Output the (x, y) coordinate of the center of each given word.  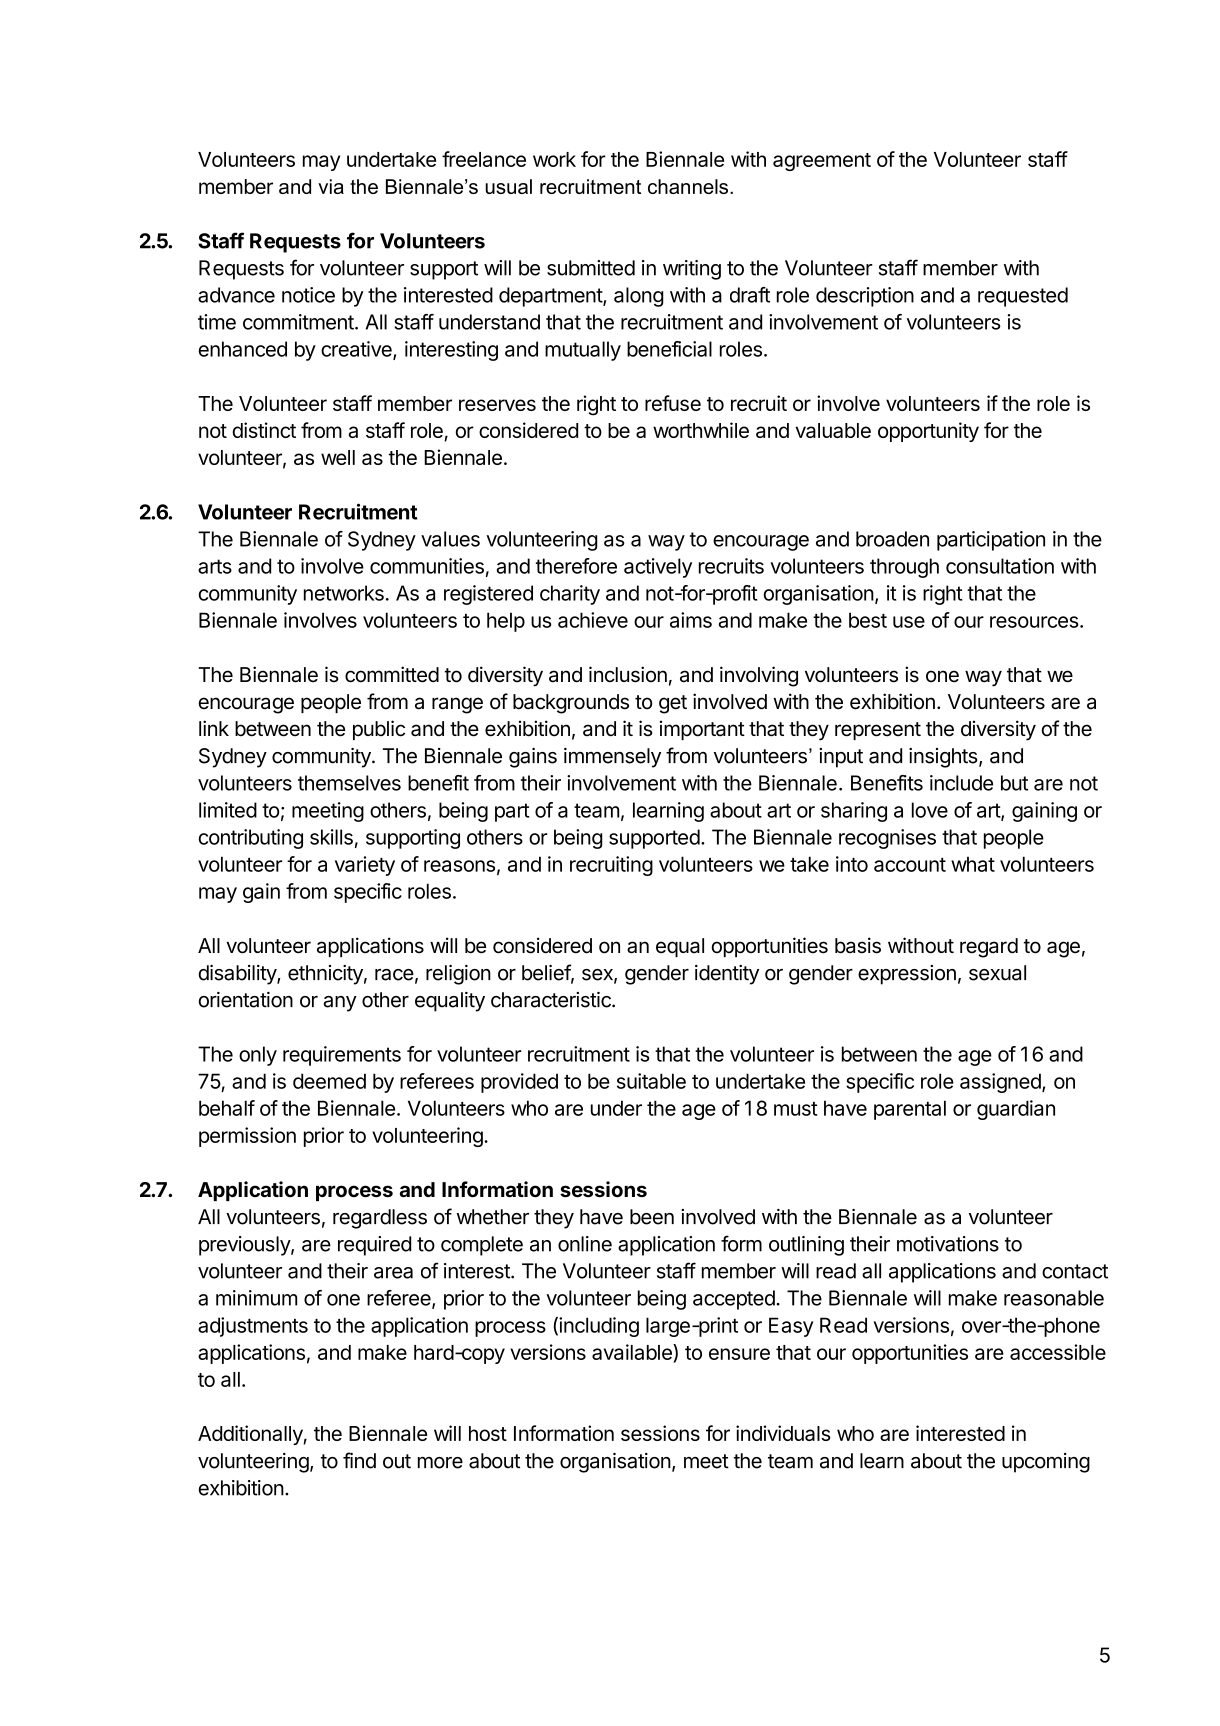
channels (689, 186)
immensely (612, 758)
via (331, 186)
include (961, 783)
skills (331, 837)
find (359, 1460)
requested (1023, 297)
